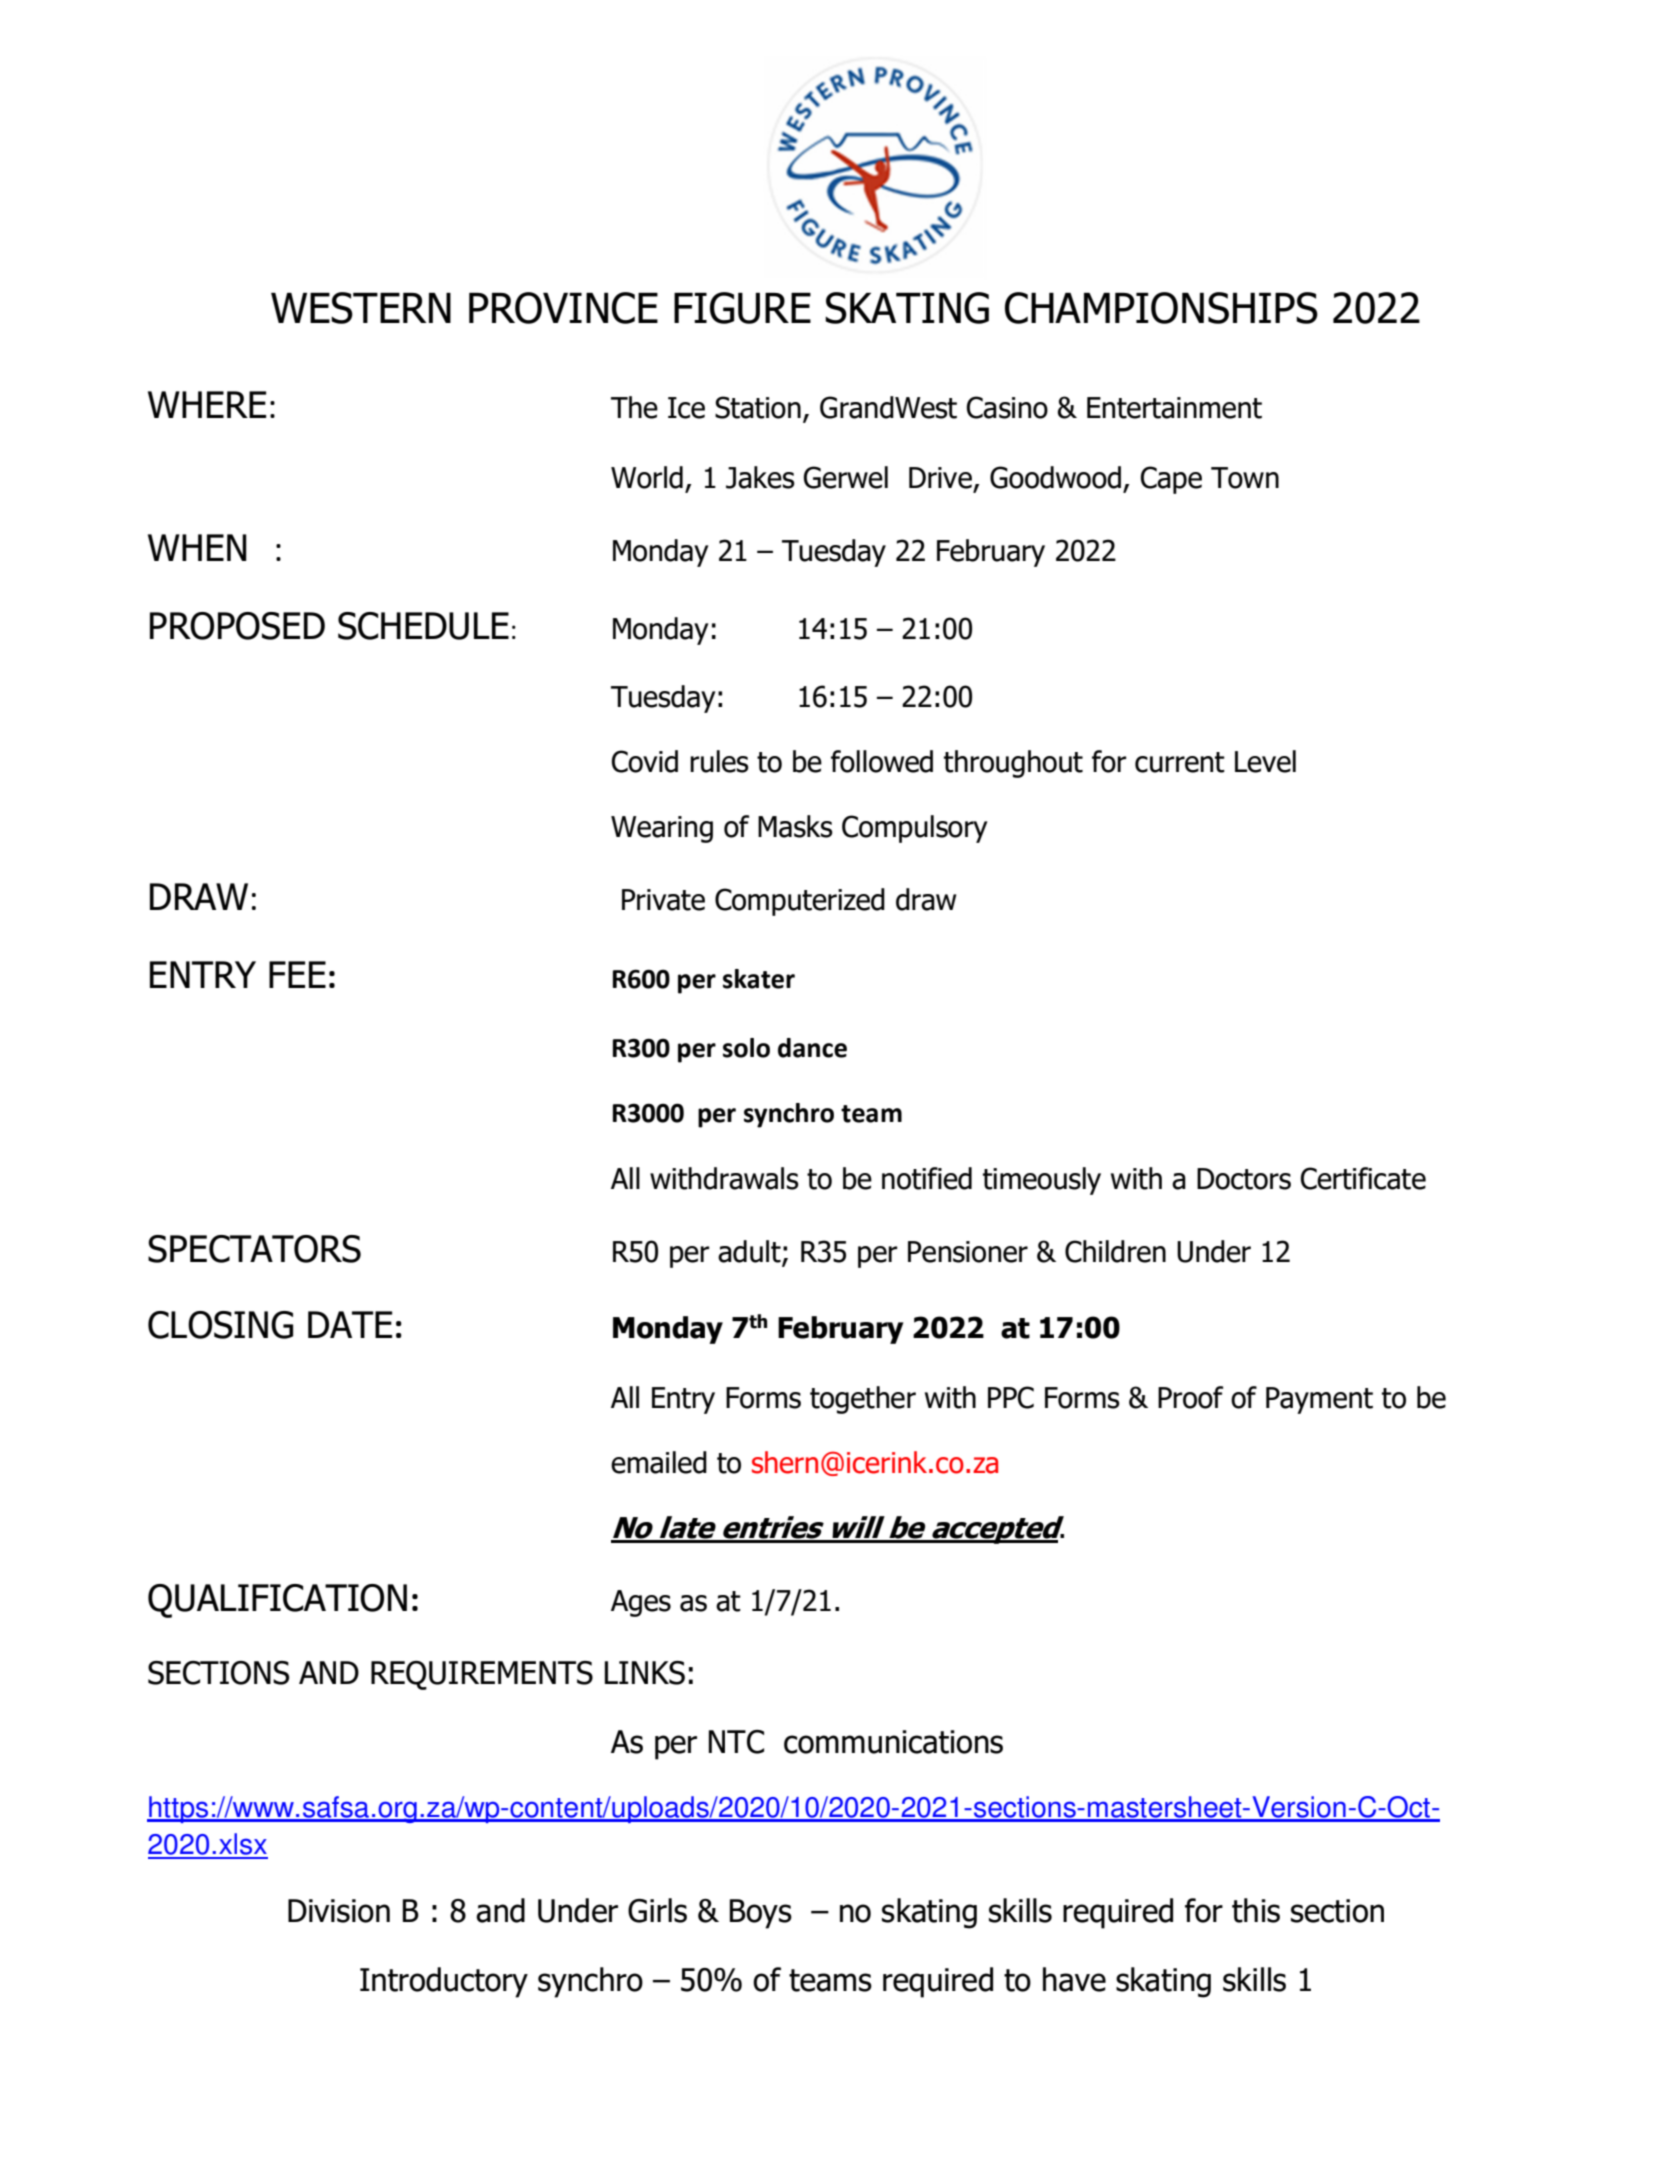 The width and height of the screenshot is (1676, 2168). Describe the element at coordinates (444, 1982) in the screenshot. I see `Introductory` at that location.
